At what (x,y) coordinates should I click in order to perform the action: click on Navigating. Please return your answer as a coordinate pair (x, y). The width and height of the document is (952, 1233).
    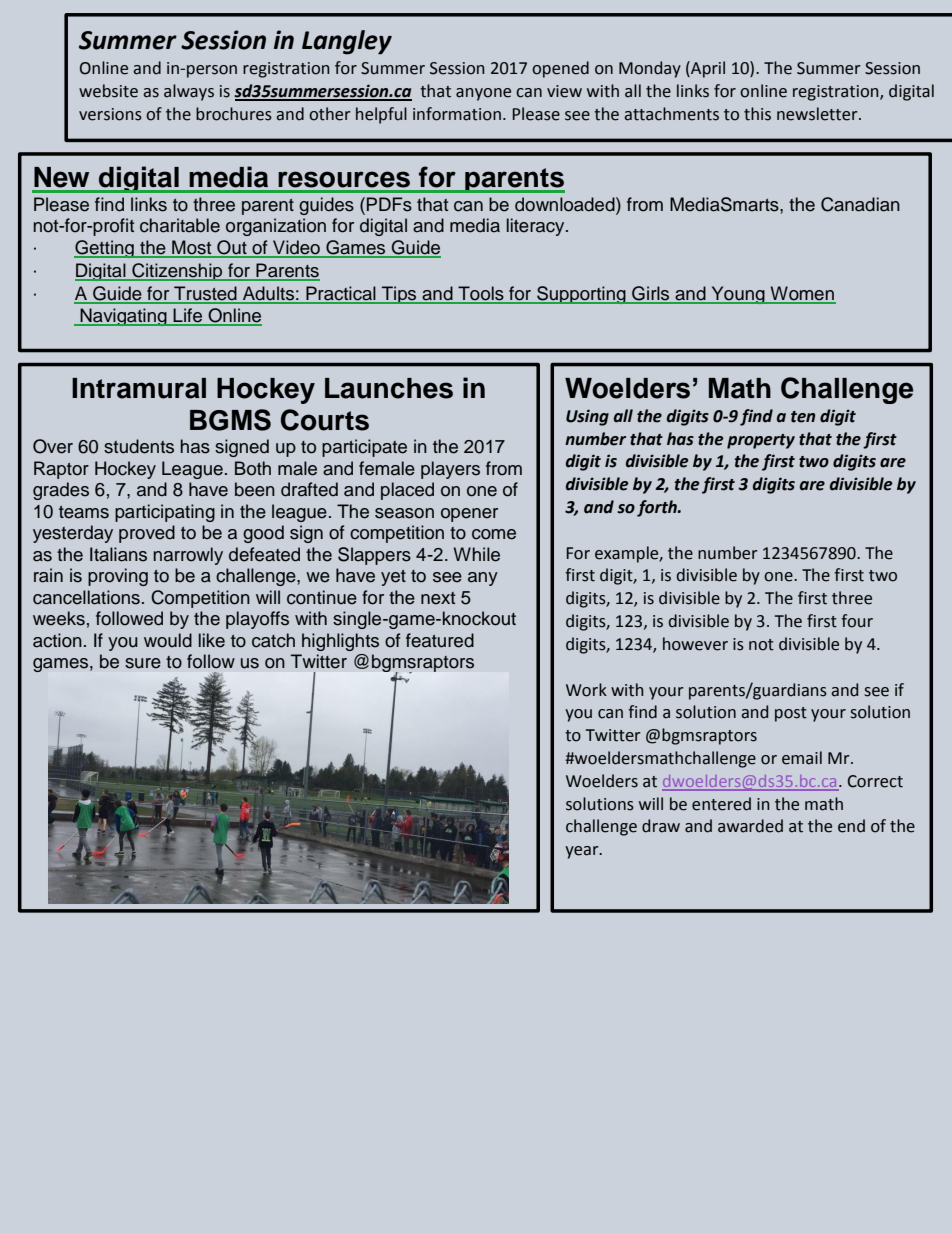
    Looking at the image, I should click on (123, 317).
